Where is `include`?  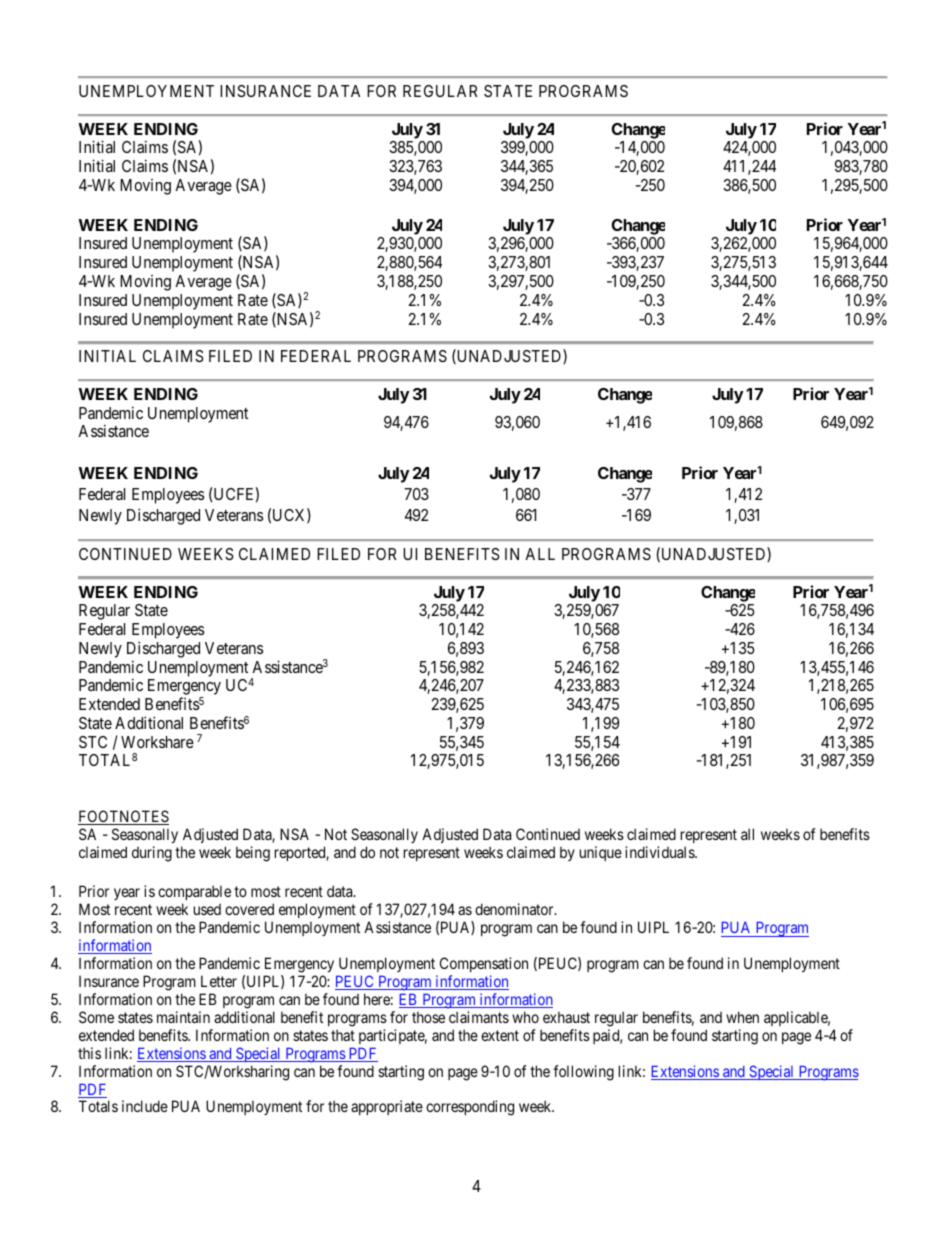 include is located at coordinates (145, 1106).
